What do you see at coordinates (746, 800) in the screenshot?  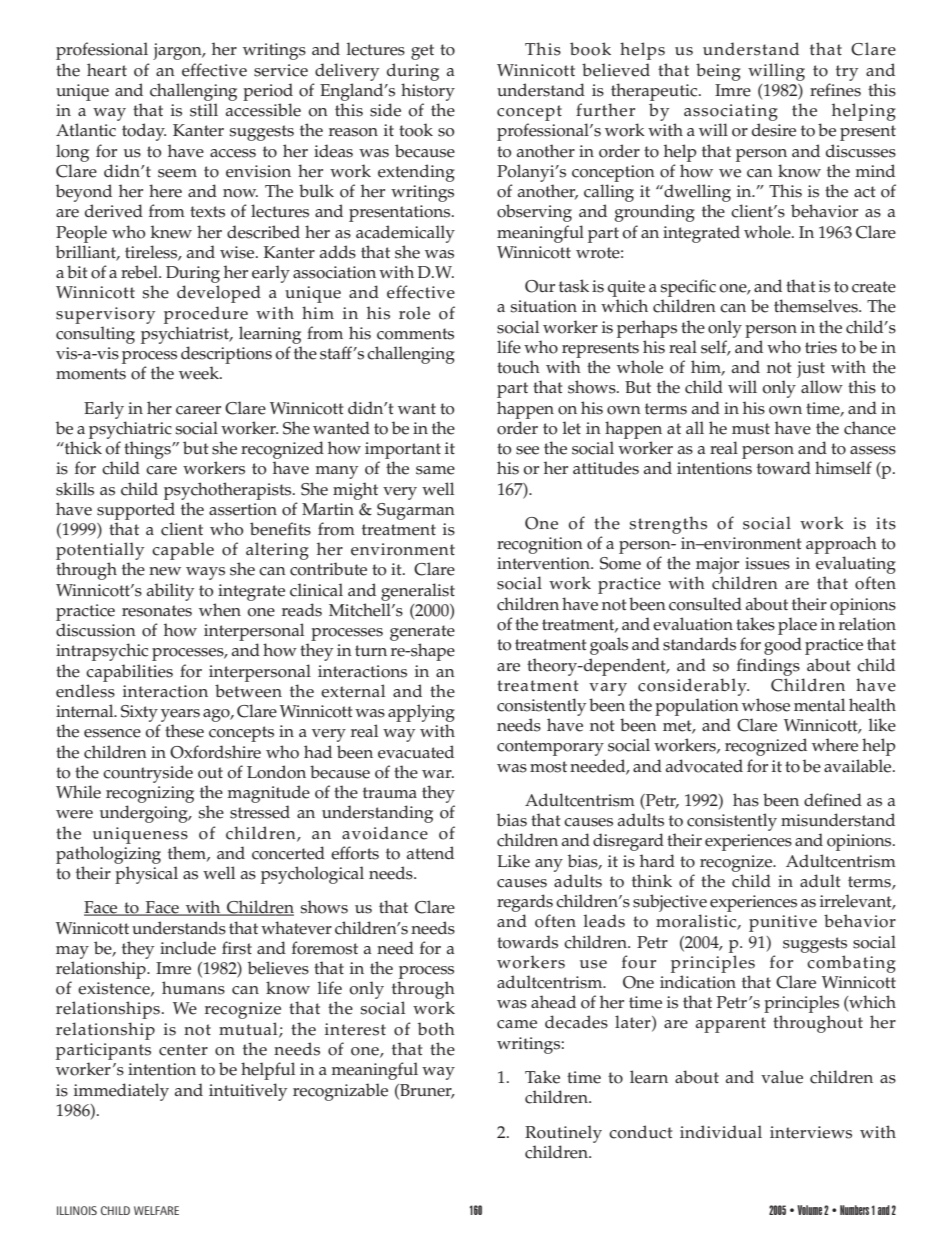 I see `has` at bounding box center [746, 800].
